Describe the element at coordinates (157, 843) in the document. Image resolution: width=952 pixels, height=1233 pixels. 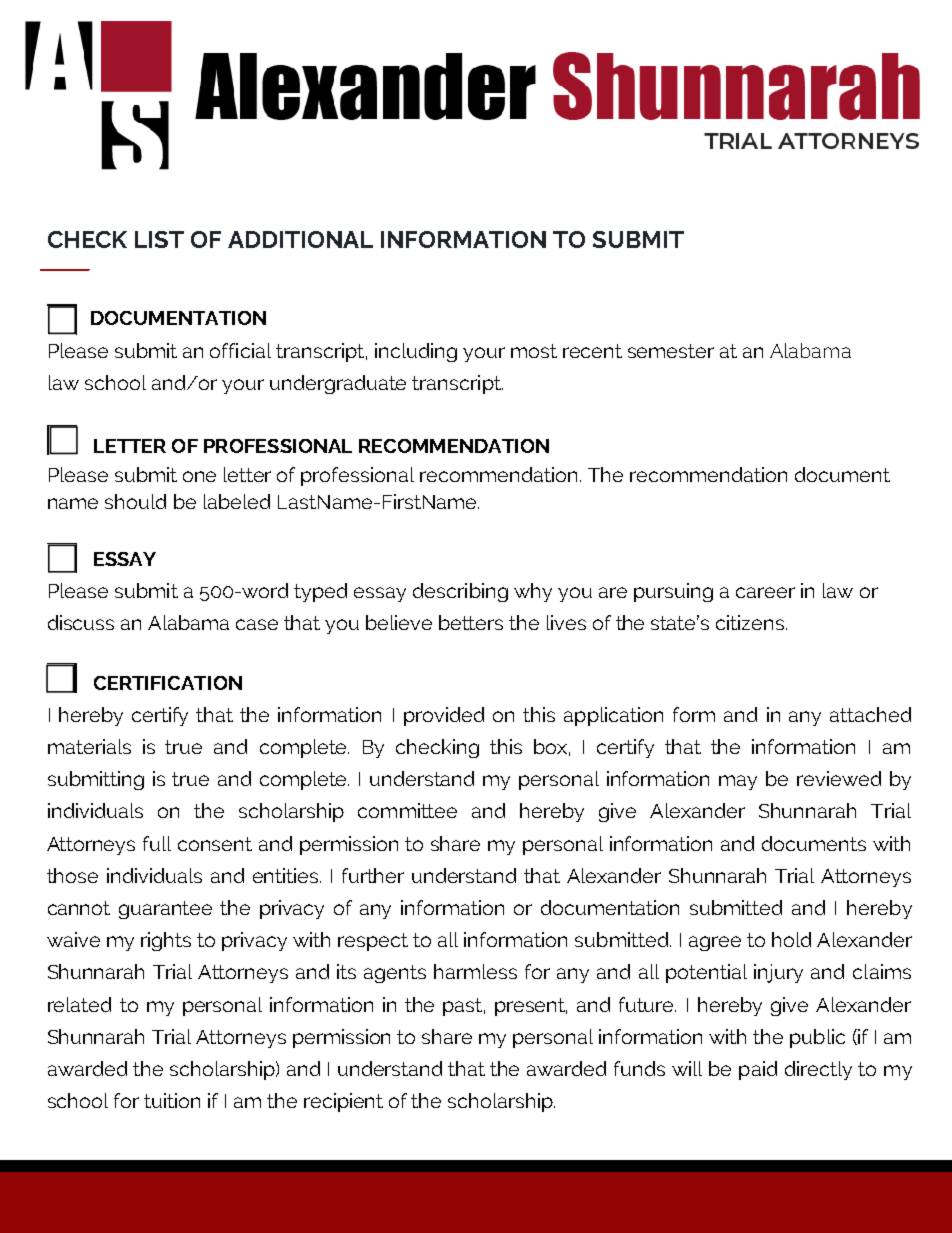
I see `full` at that location.
